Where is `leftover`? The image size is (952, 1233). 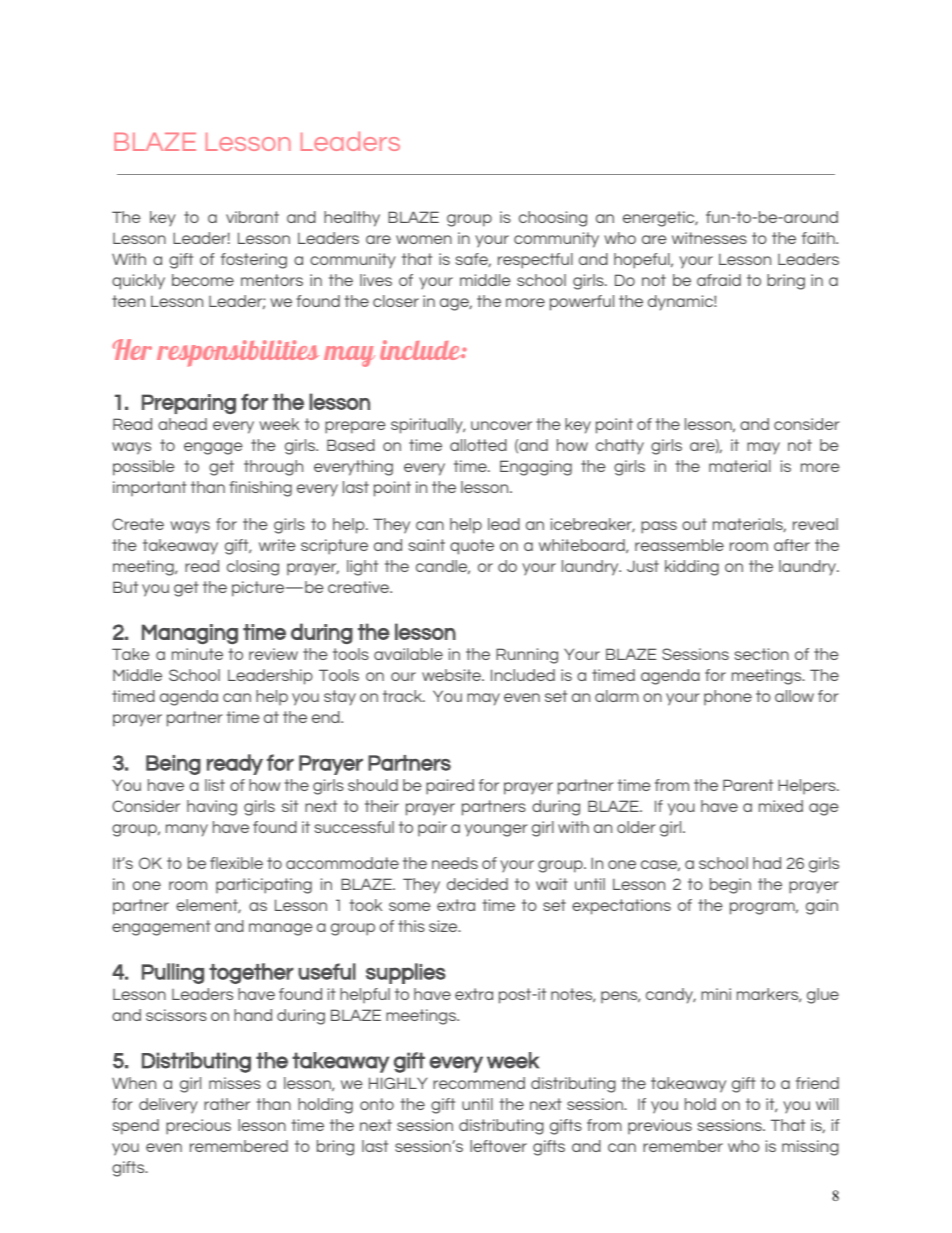
leftover is located at coordinates (498, 1146).
